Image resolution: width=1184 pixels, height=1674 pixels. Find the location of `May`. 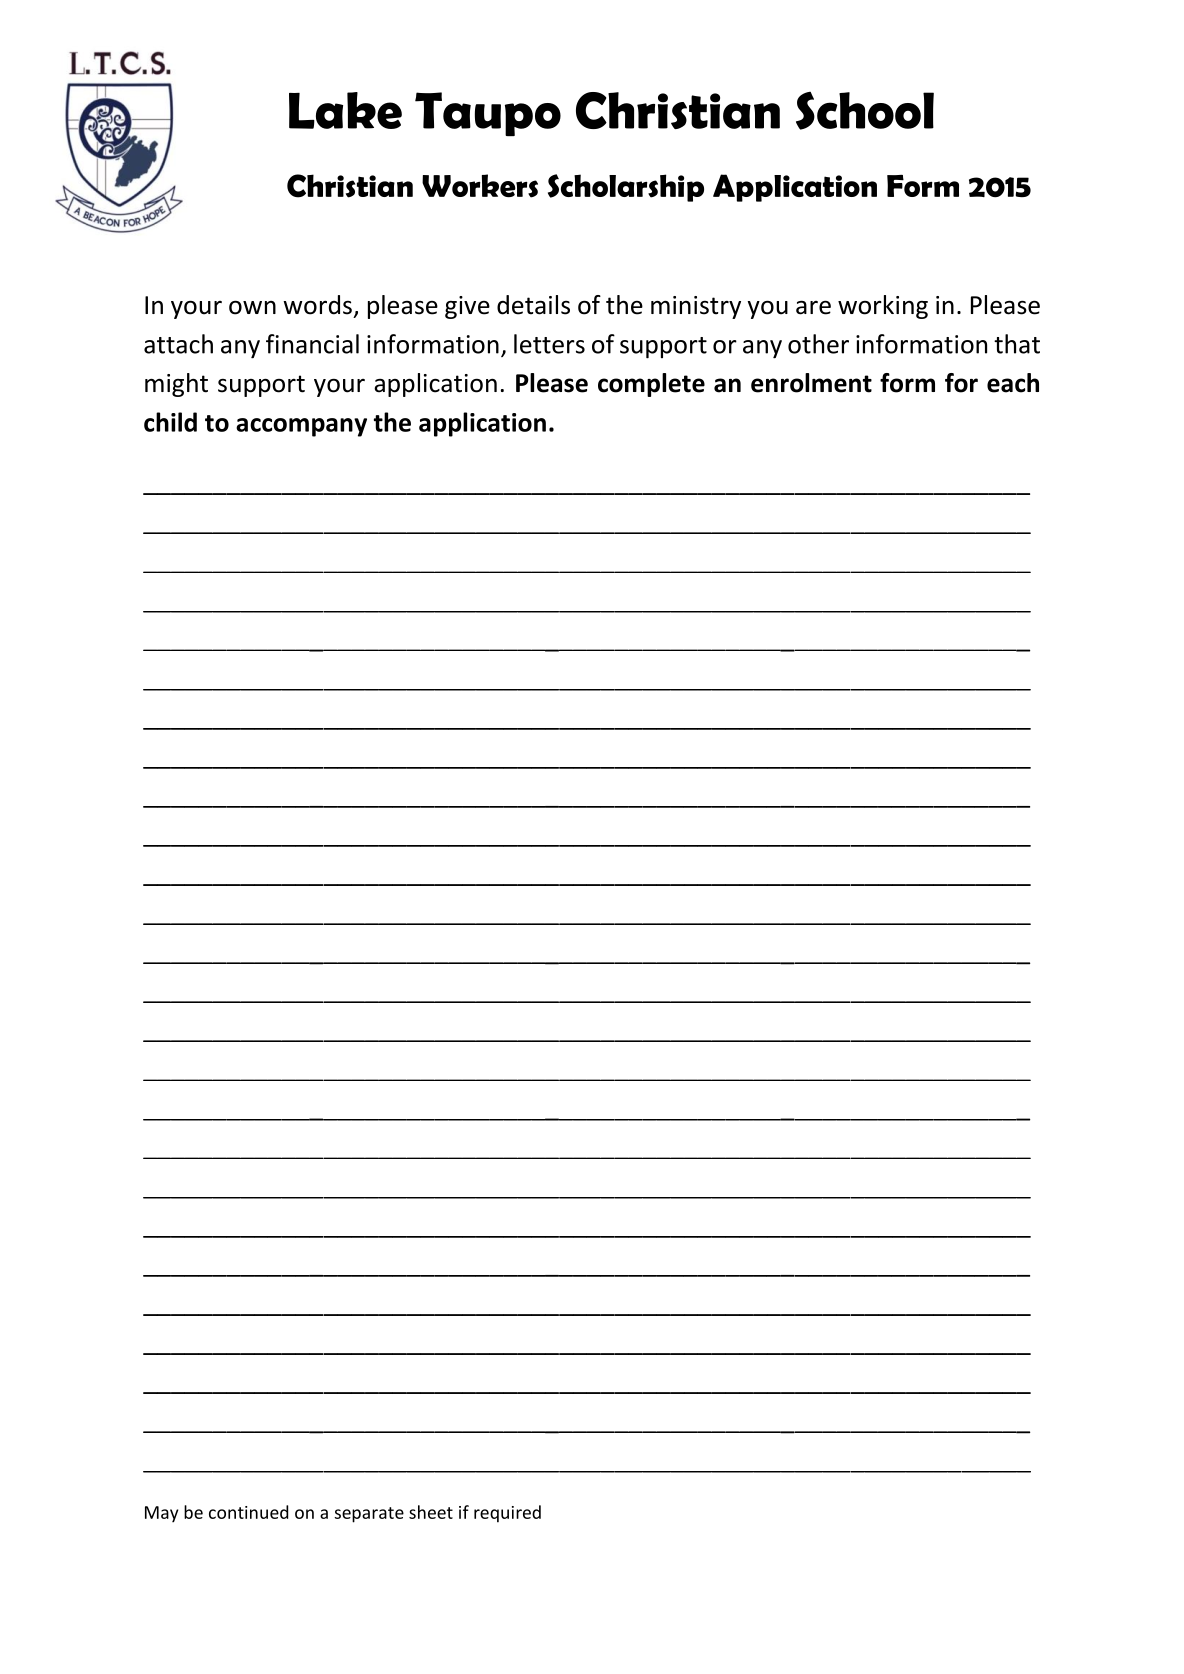

May is located at coordinates (161, 1514).
